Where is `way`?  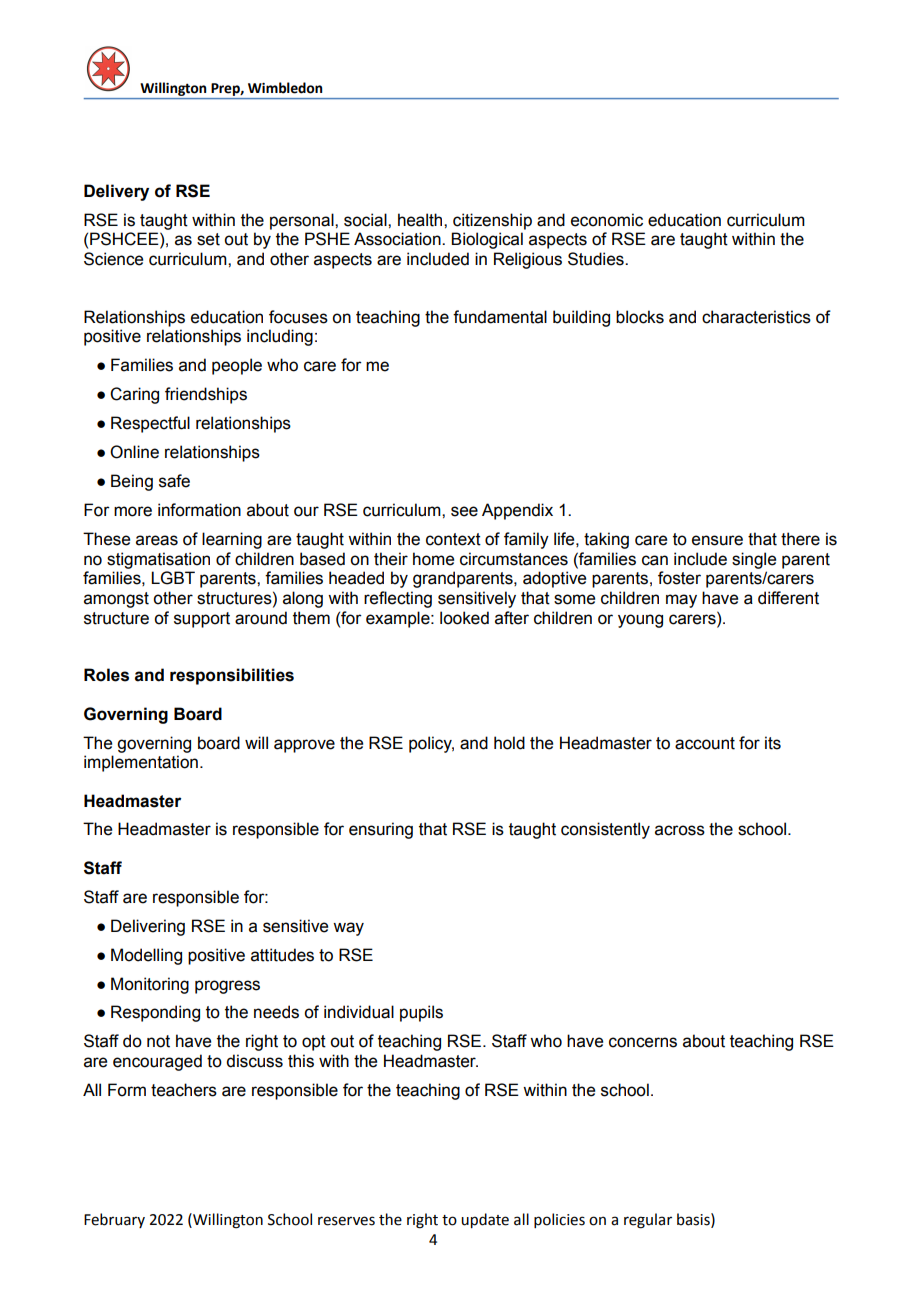
way is located at coordinates (348, 929).
